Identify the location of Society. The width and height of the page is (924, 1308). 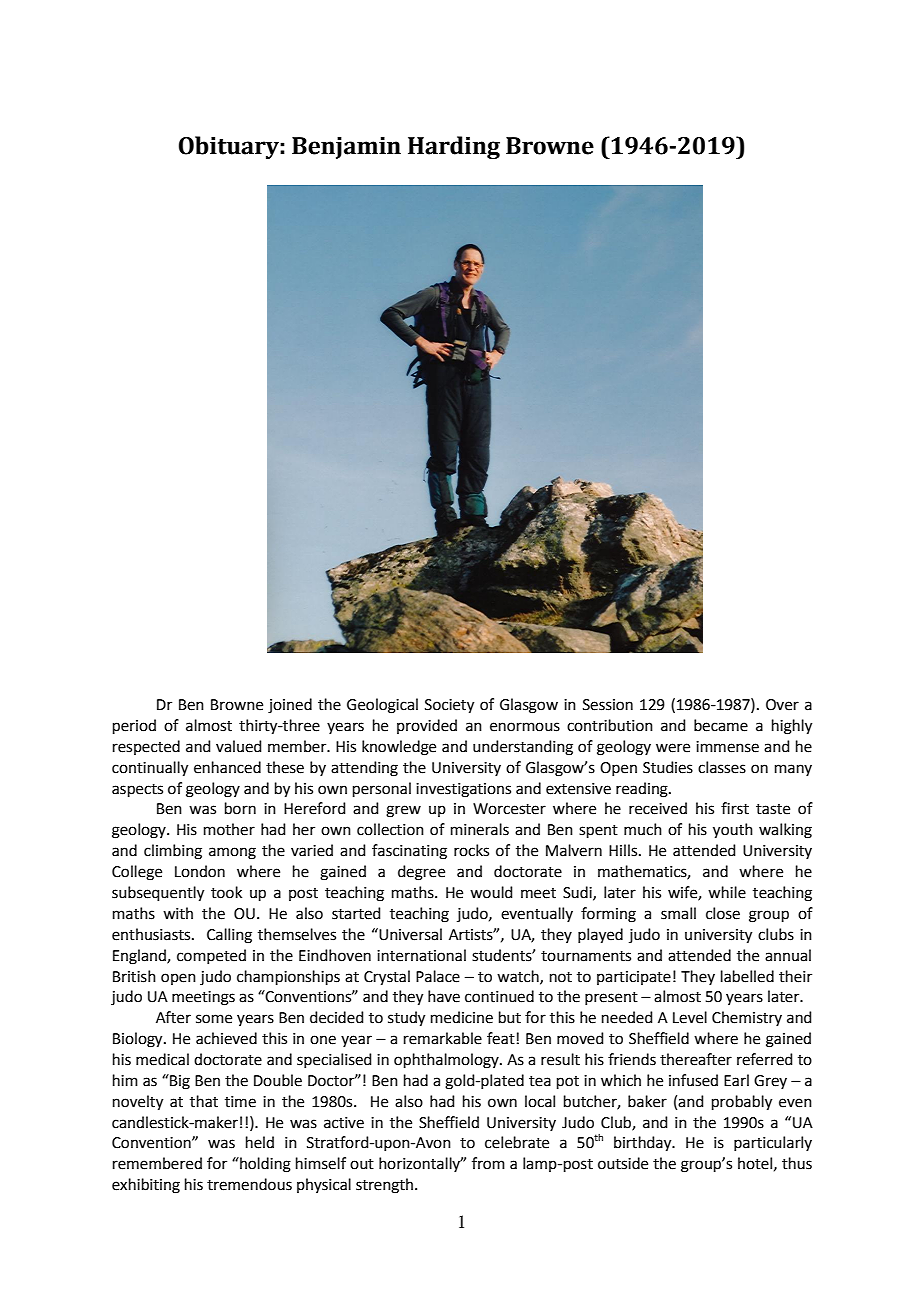
(449, 706).
